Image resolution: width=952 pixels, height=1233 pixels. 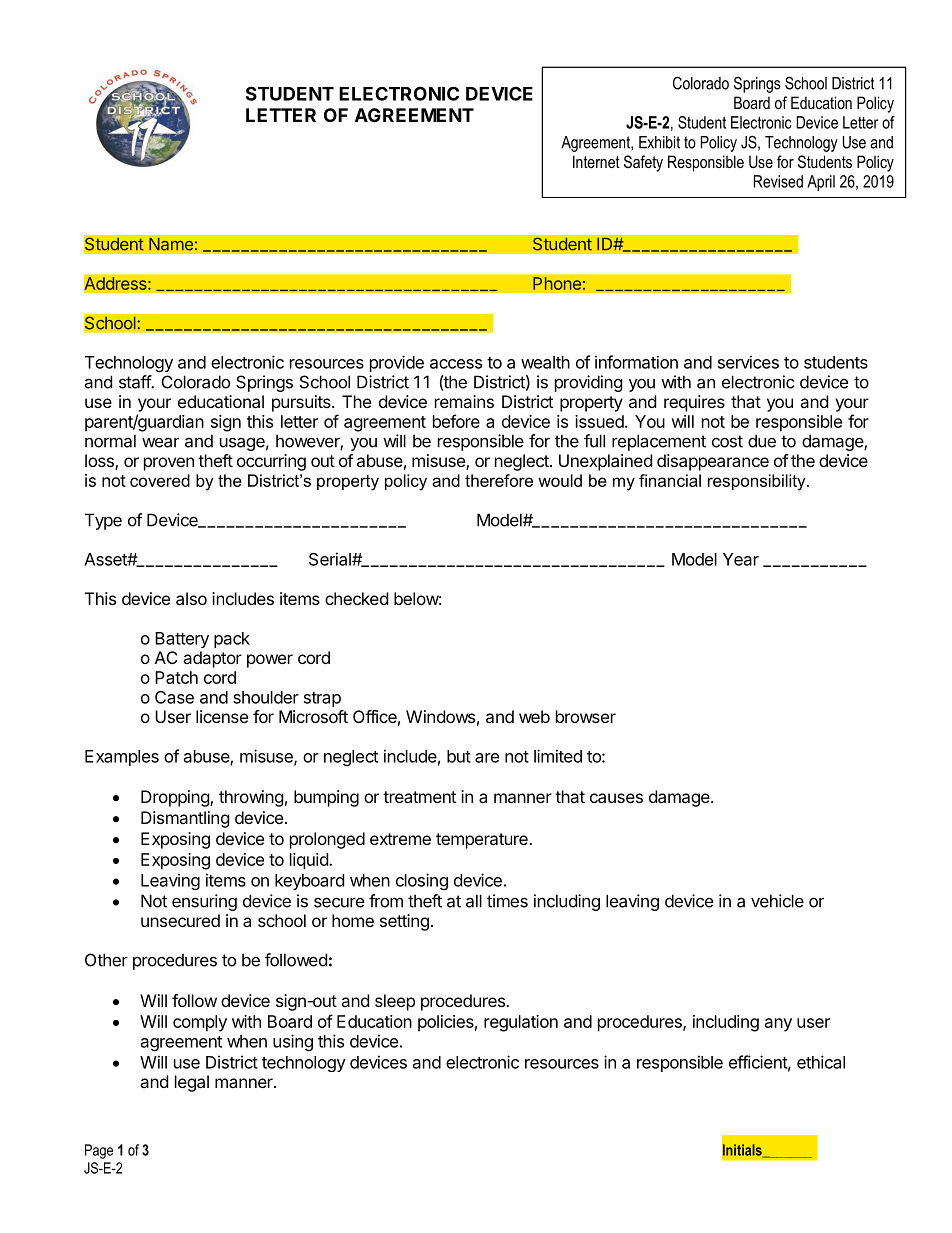 What do you see at coordinates (204, 902) in the image?
I see `ensuring` at bounding box center [204, 902].
